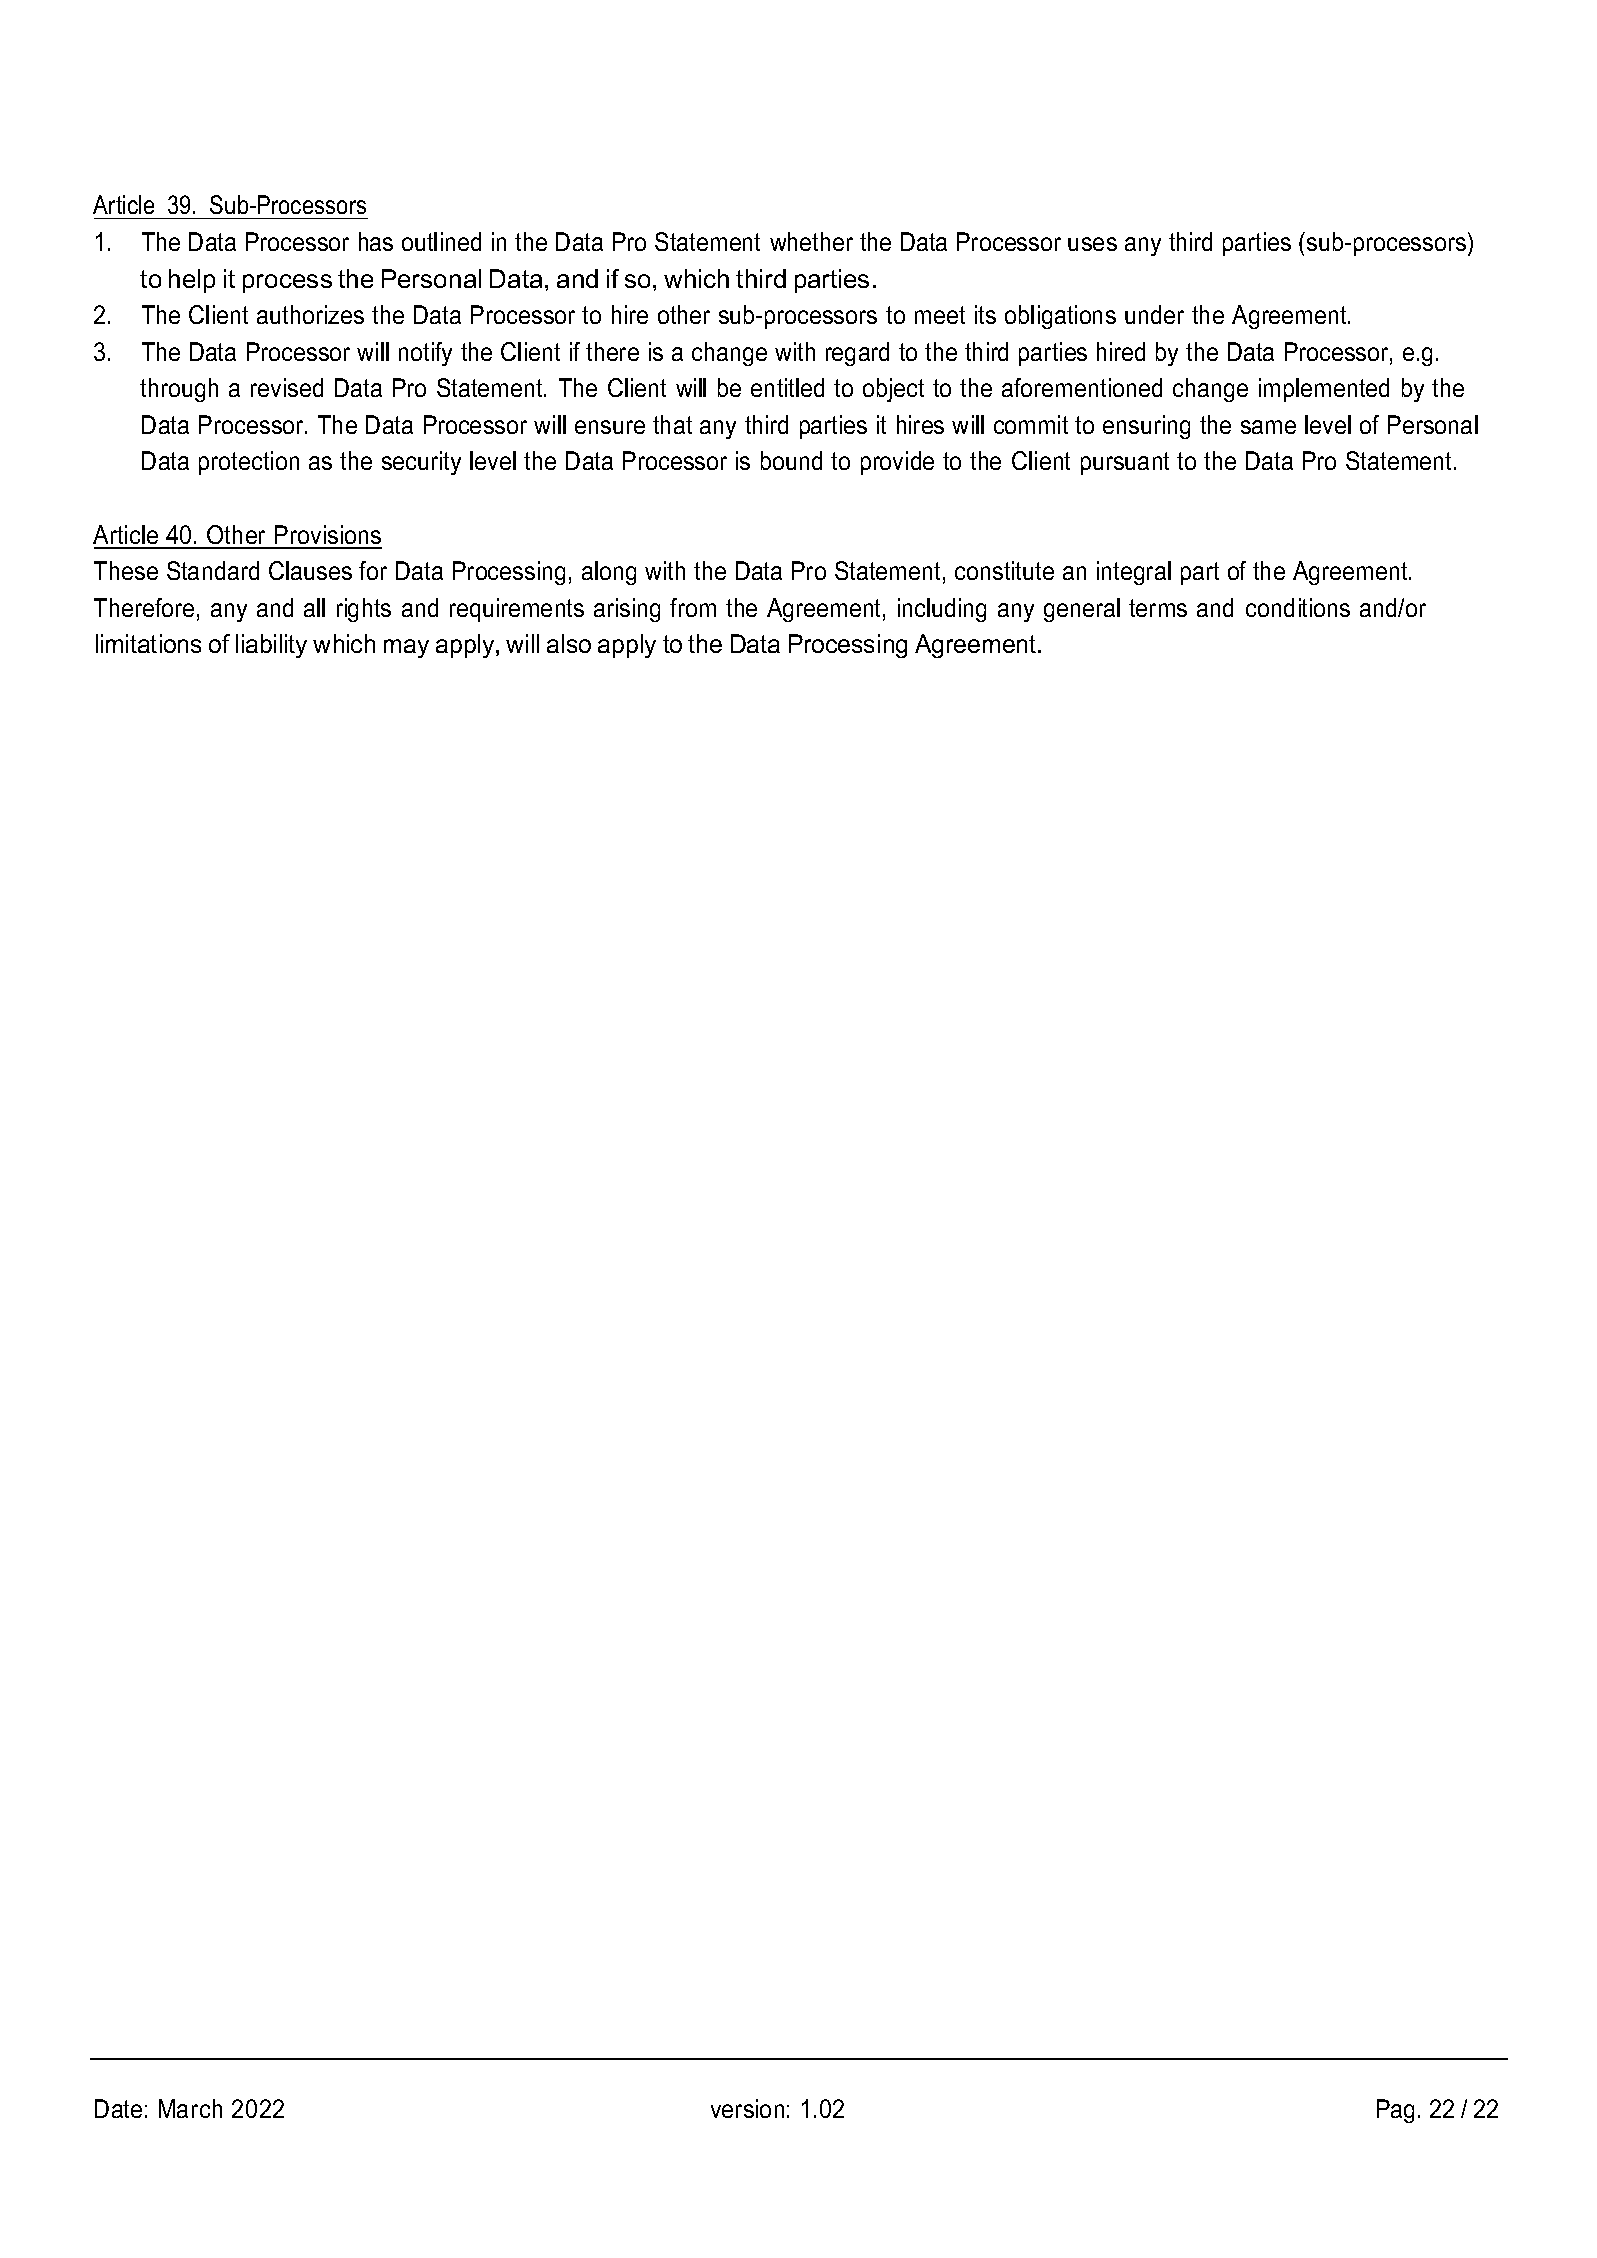 The width and height of the image is (1597, 2258). What do you see at coordinates (1298, 607) in the image?
I see `conditions` at bounding box center [1298, 607].
